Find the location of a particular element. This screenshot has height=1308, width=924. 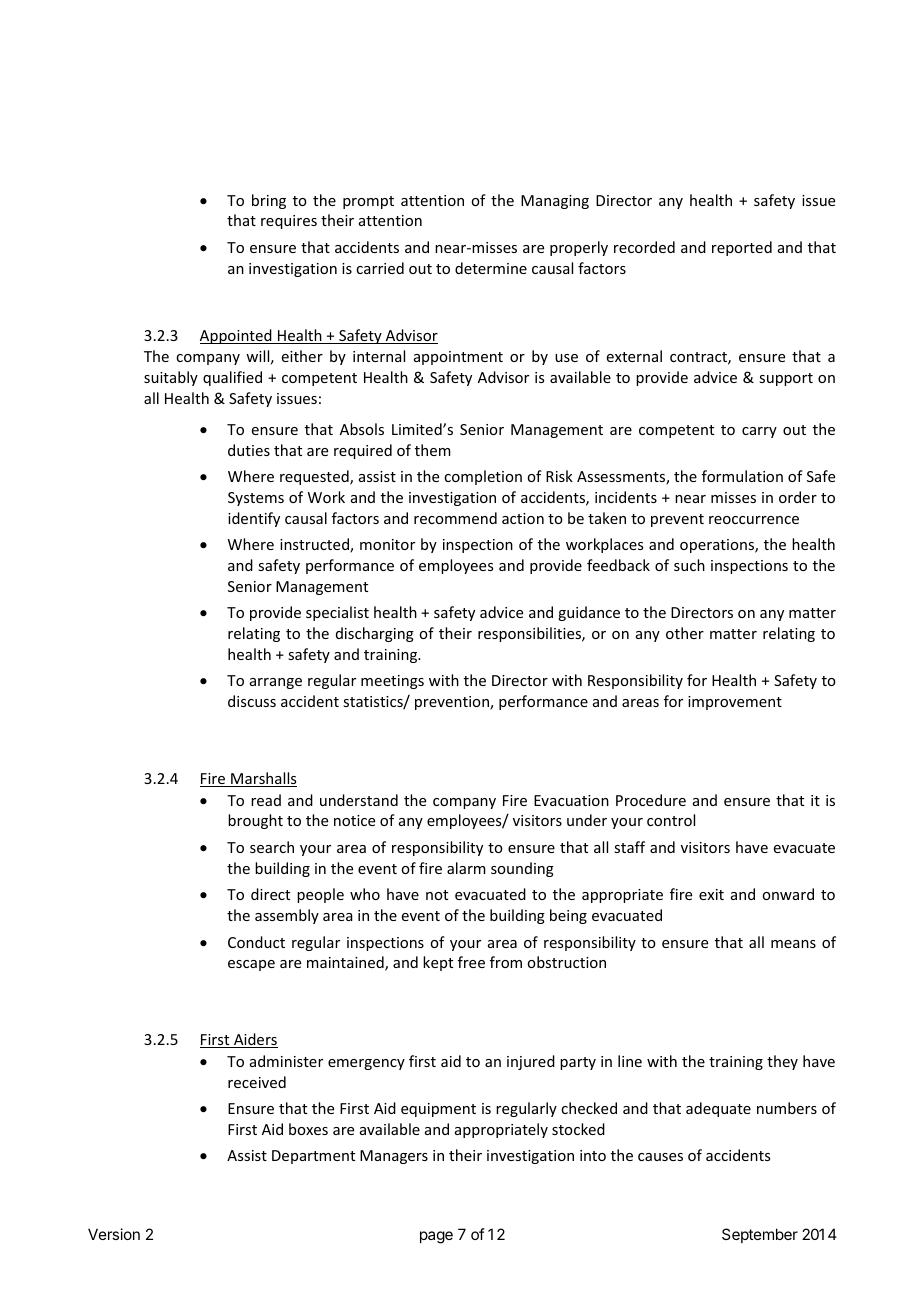

bring is located at coordinates (269, 201).
